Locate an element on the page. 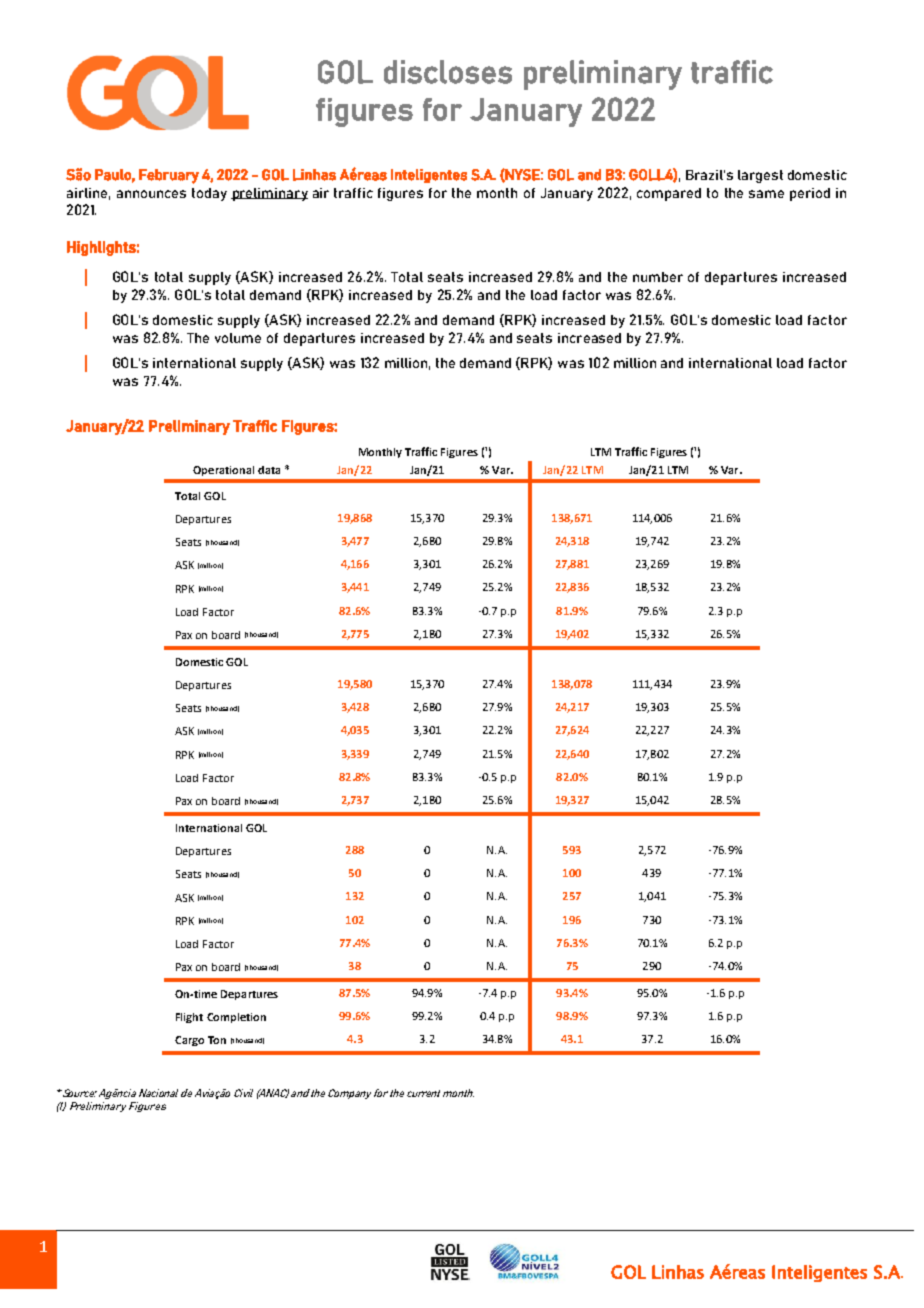  discloses is located at coordinates (448, 72).
